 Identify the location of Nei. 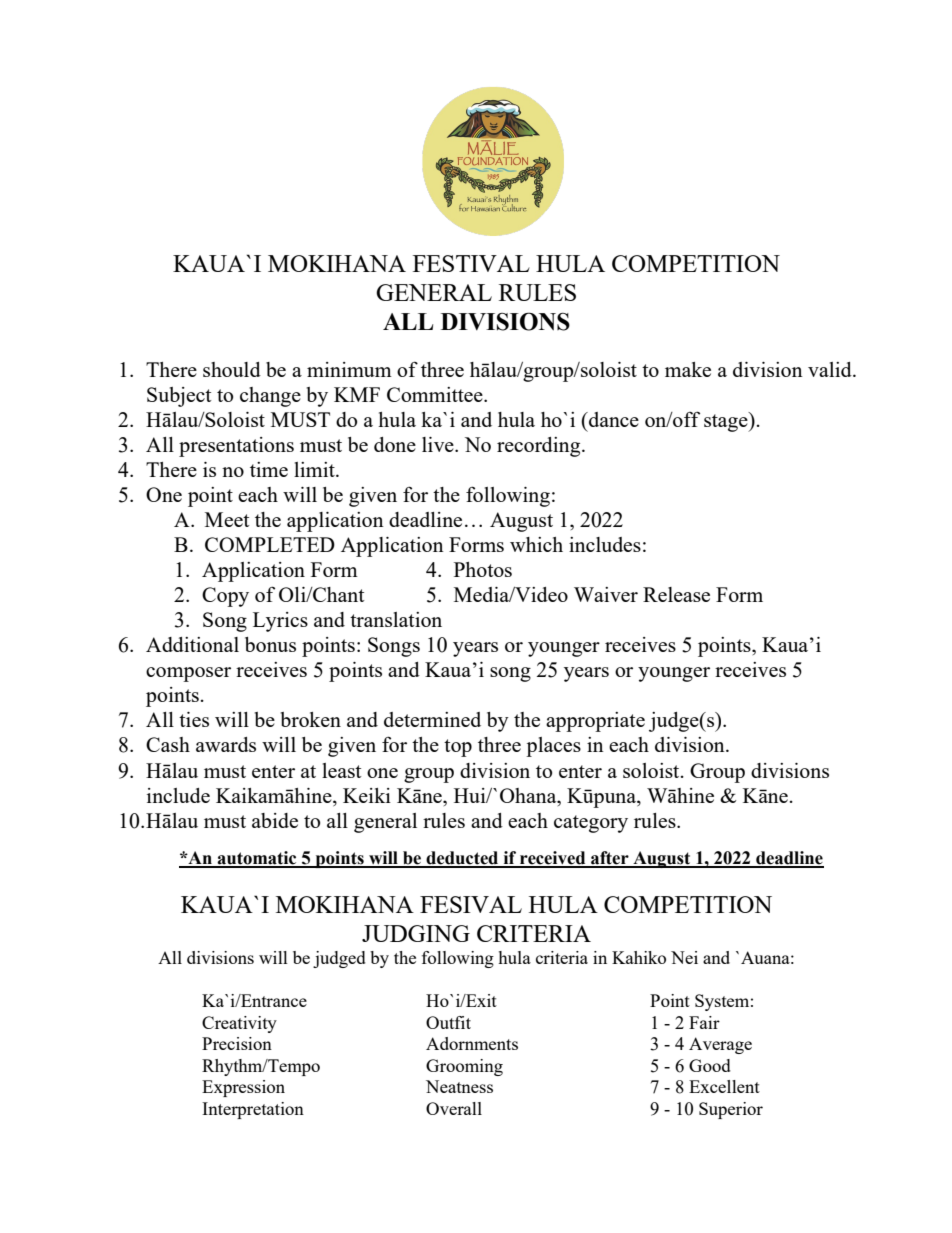
(684, 957).
